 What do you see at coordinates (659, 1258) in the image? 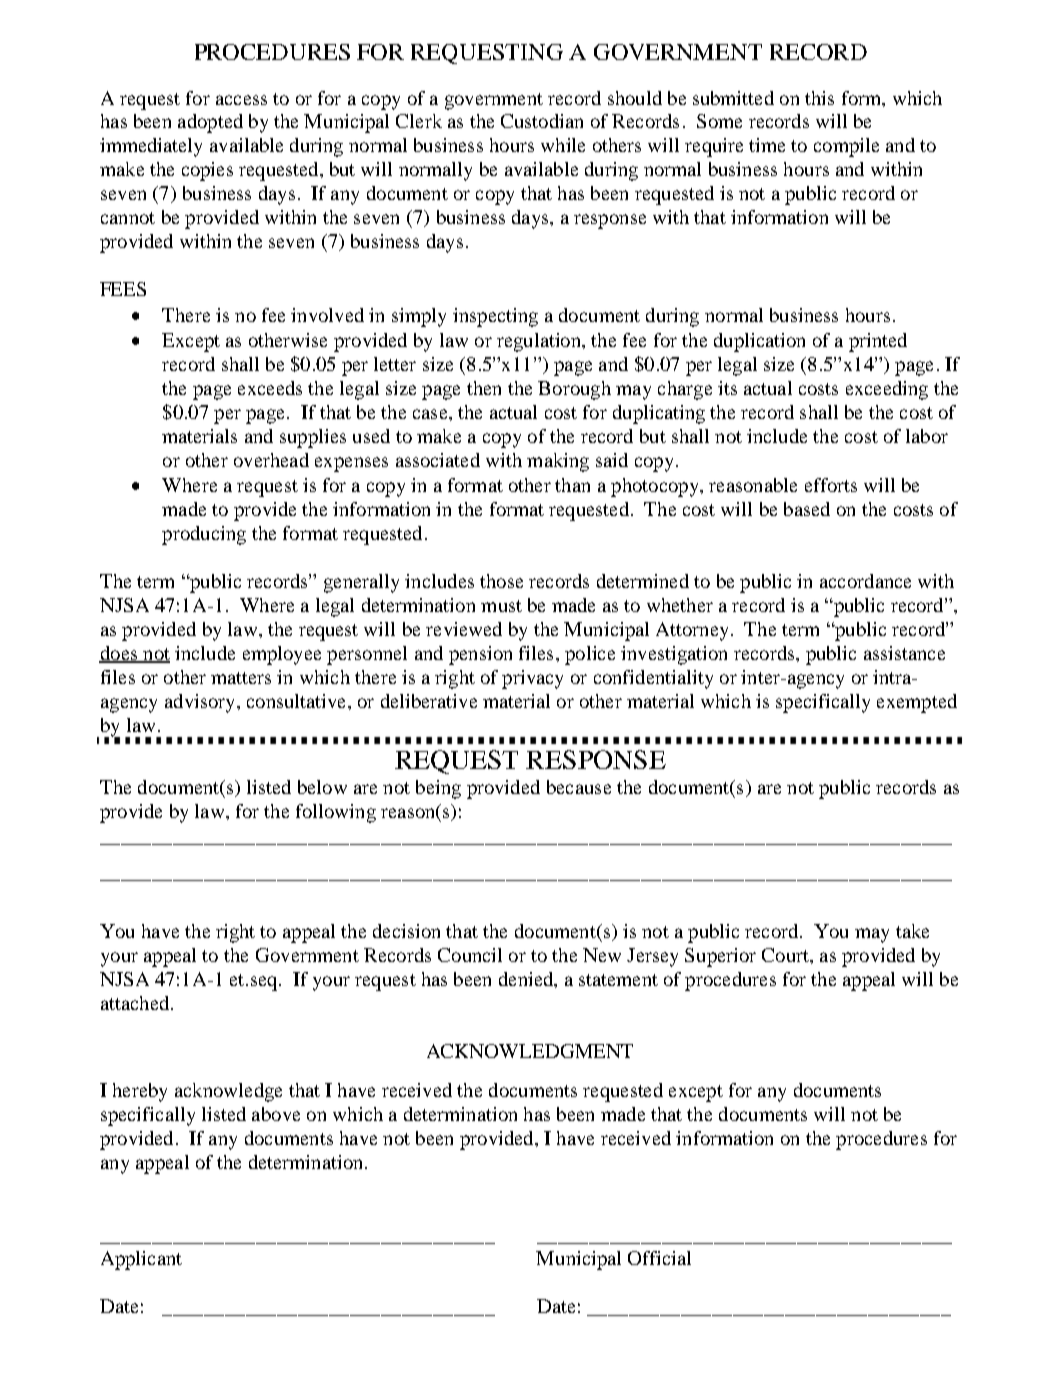
I see `Official` at bounding box center [659, 1258].
